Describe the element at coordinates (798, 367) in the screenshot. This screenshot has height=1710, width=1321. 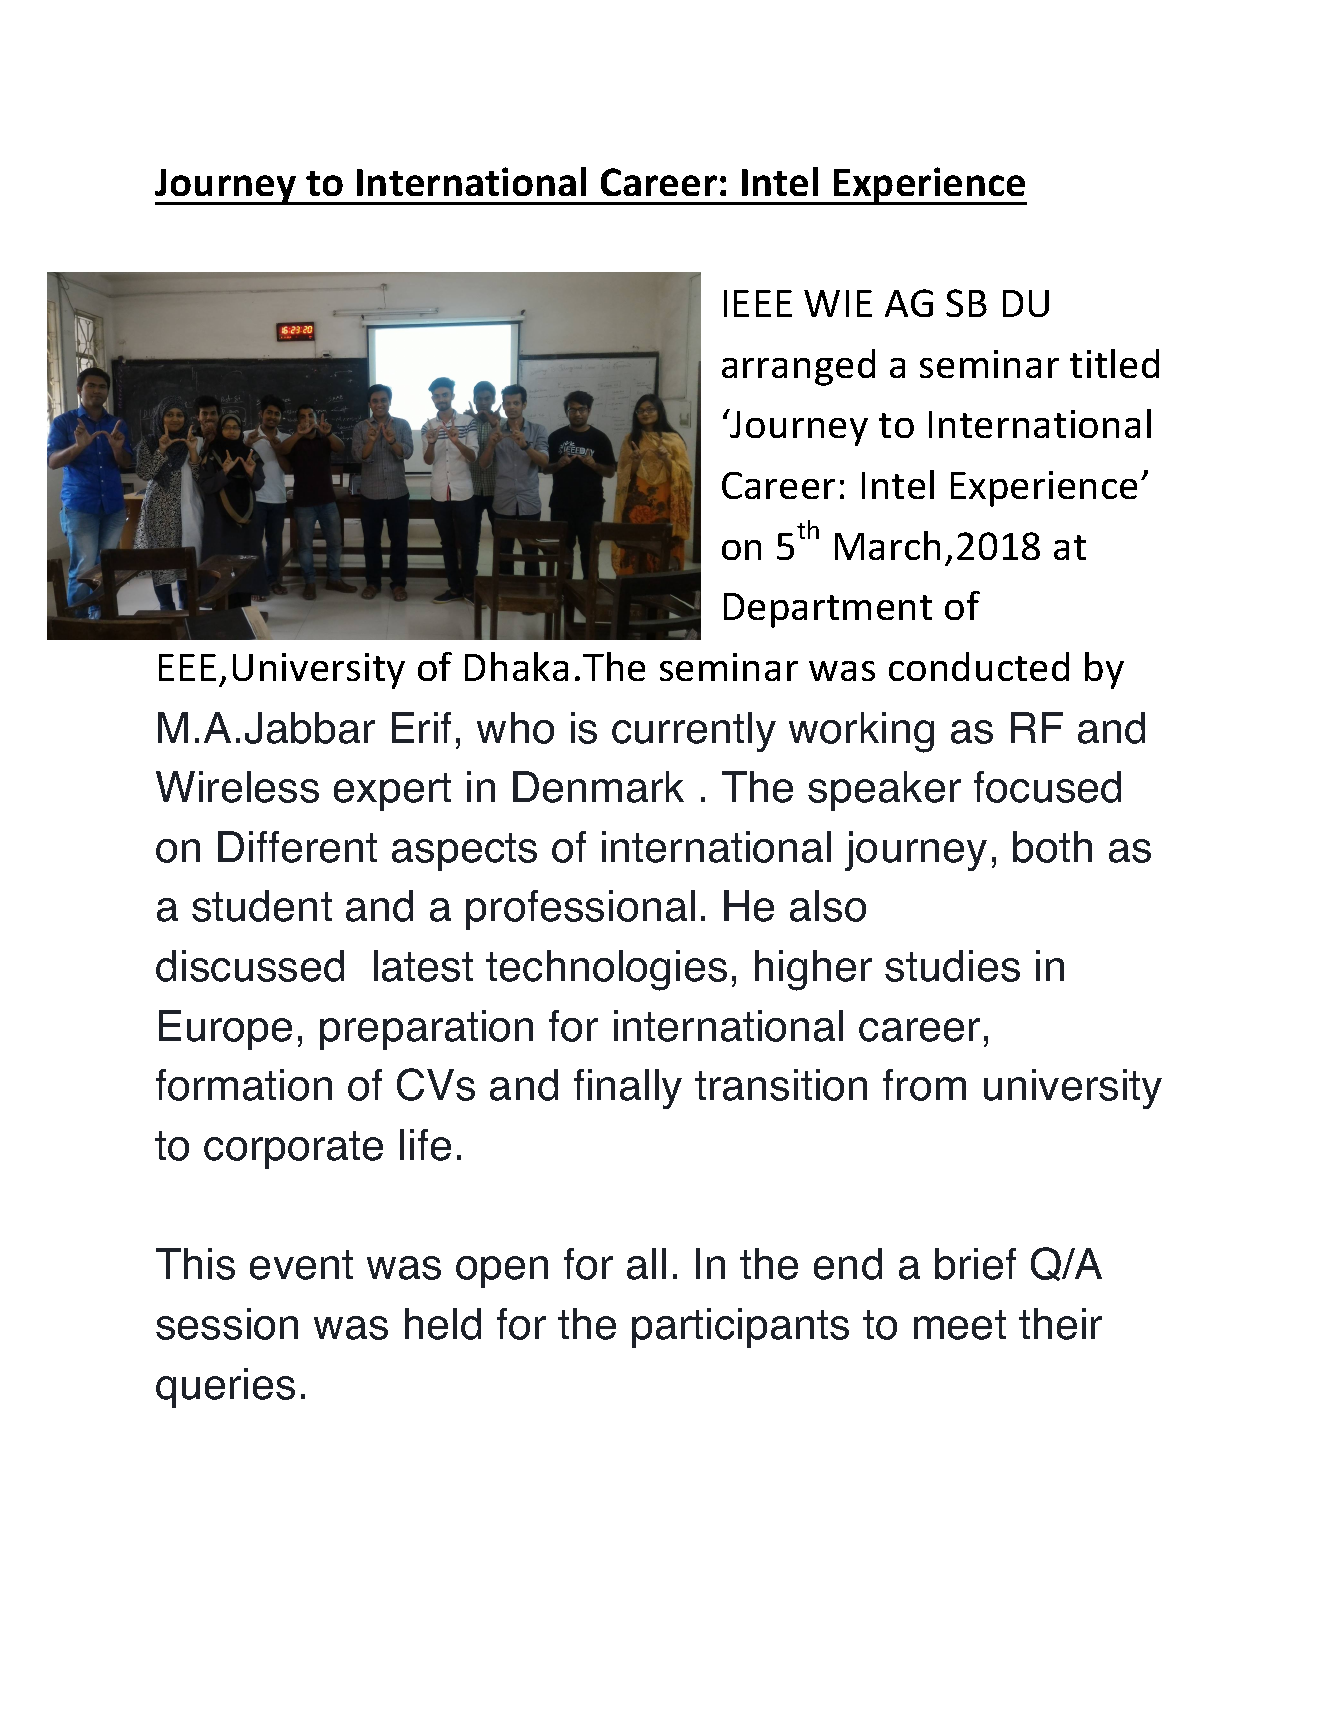
I see `arranged` at that location.
